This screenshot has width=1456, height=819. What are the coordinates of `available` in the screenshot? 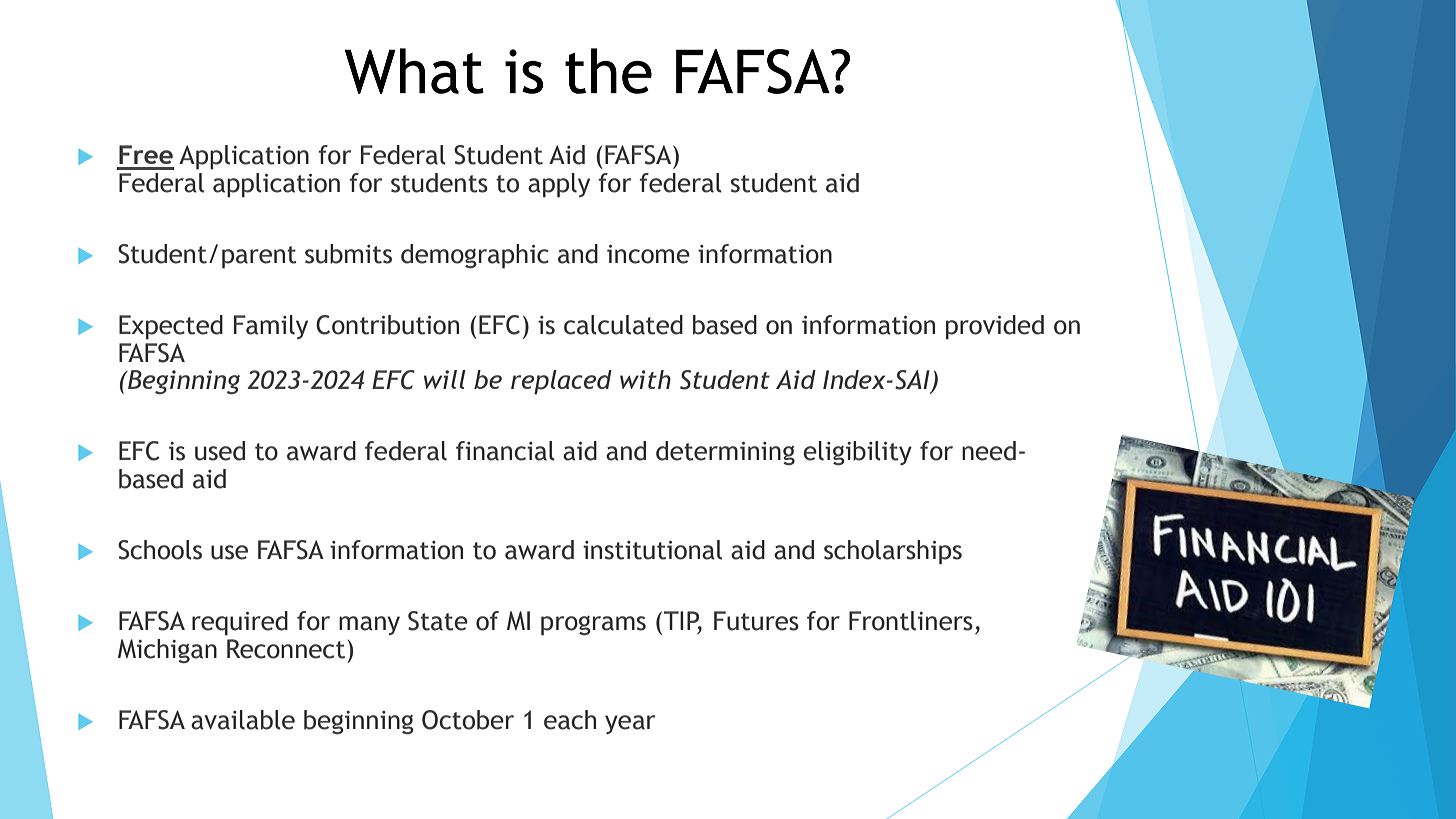 It's located at (243, 720).
